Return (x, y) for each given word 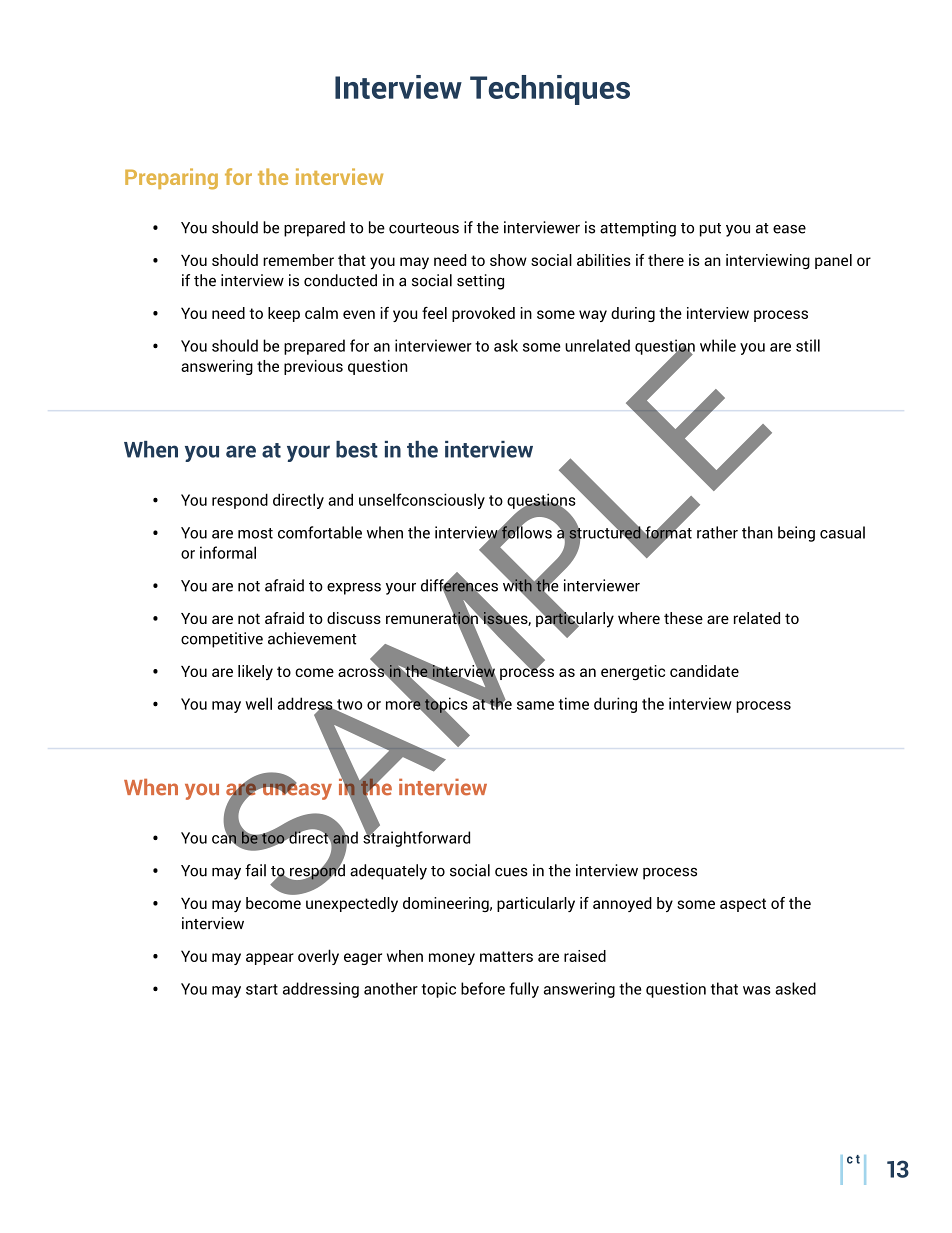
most (255, 533)
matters (506, 956)
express (354, 589)
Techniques (550, 90)
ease (789, 229)
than (757, 532)
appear (270, 959)
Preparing (171, 179)
